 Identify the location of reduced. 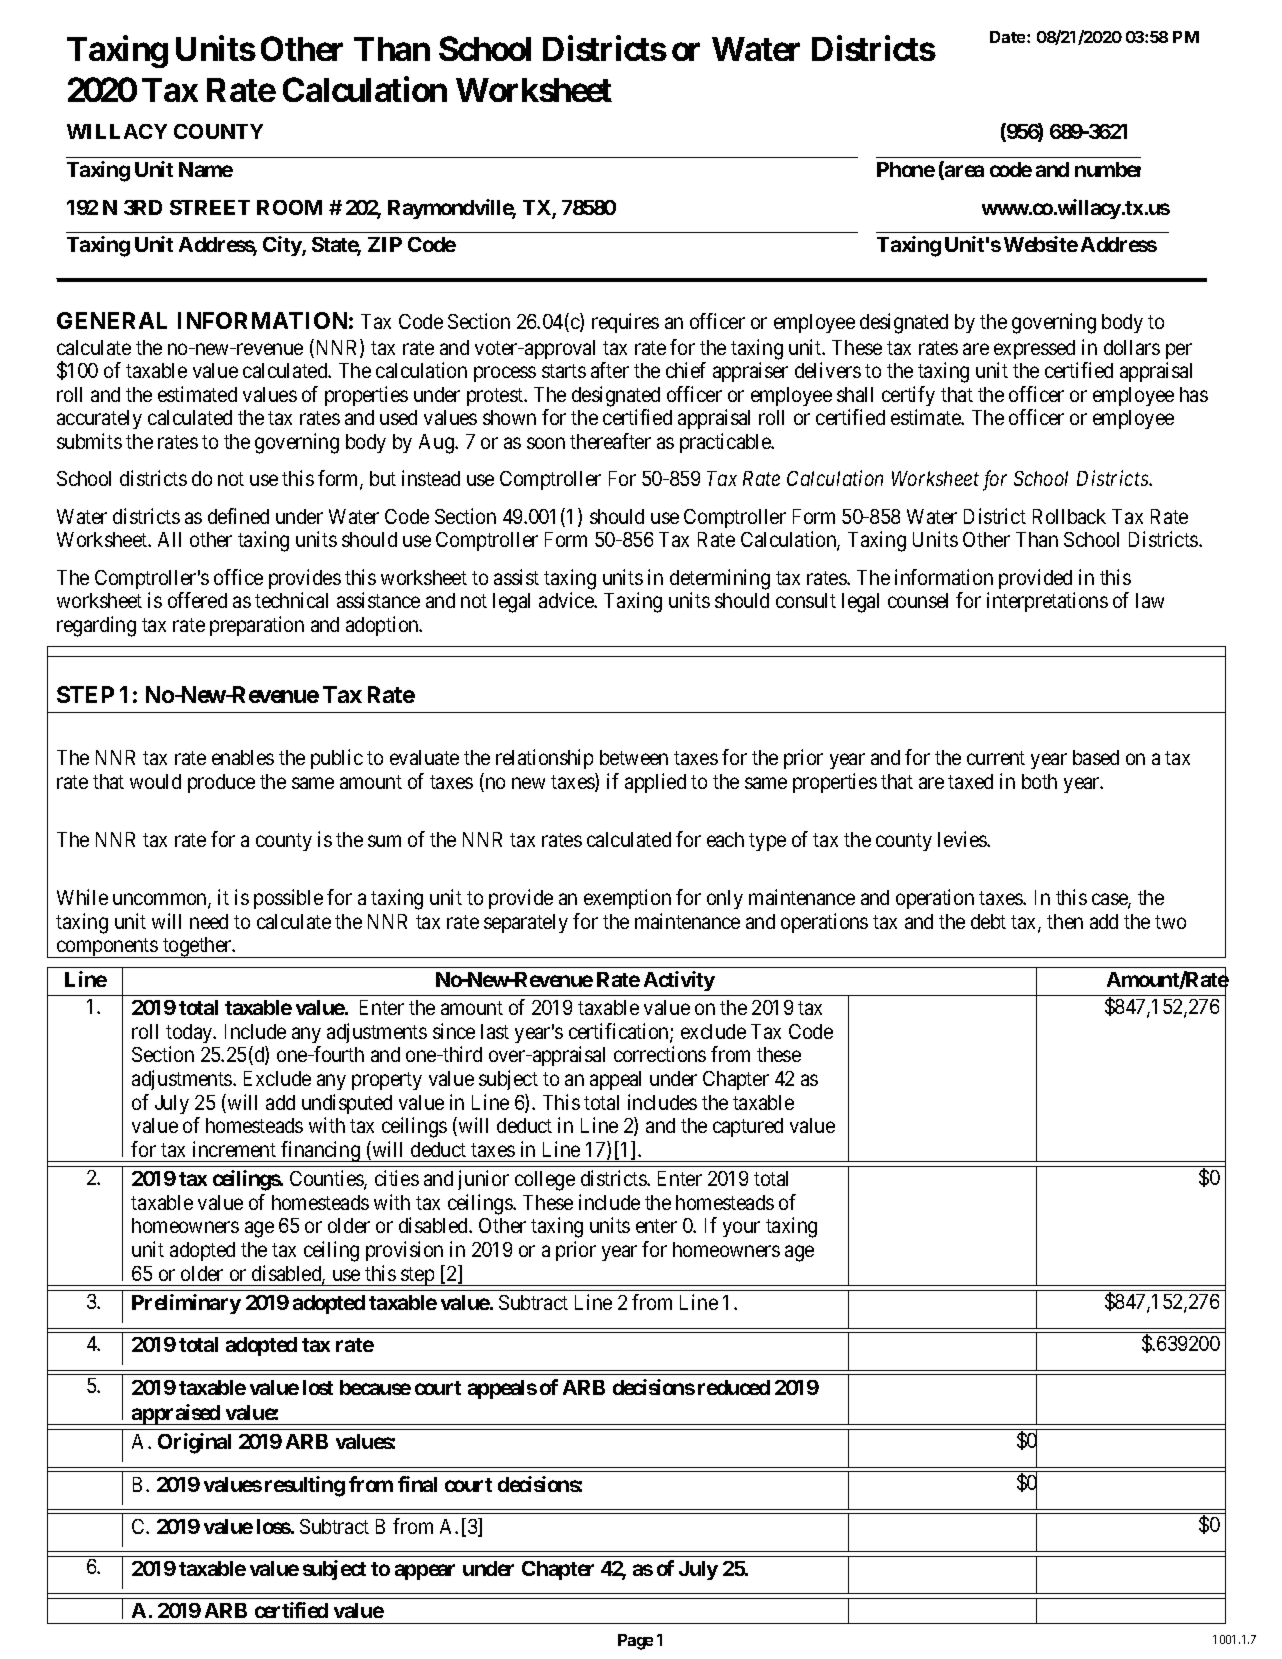
(734, 1387).
